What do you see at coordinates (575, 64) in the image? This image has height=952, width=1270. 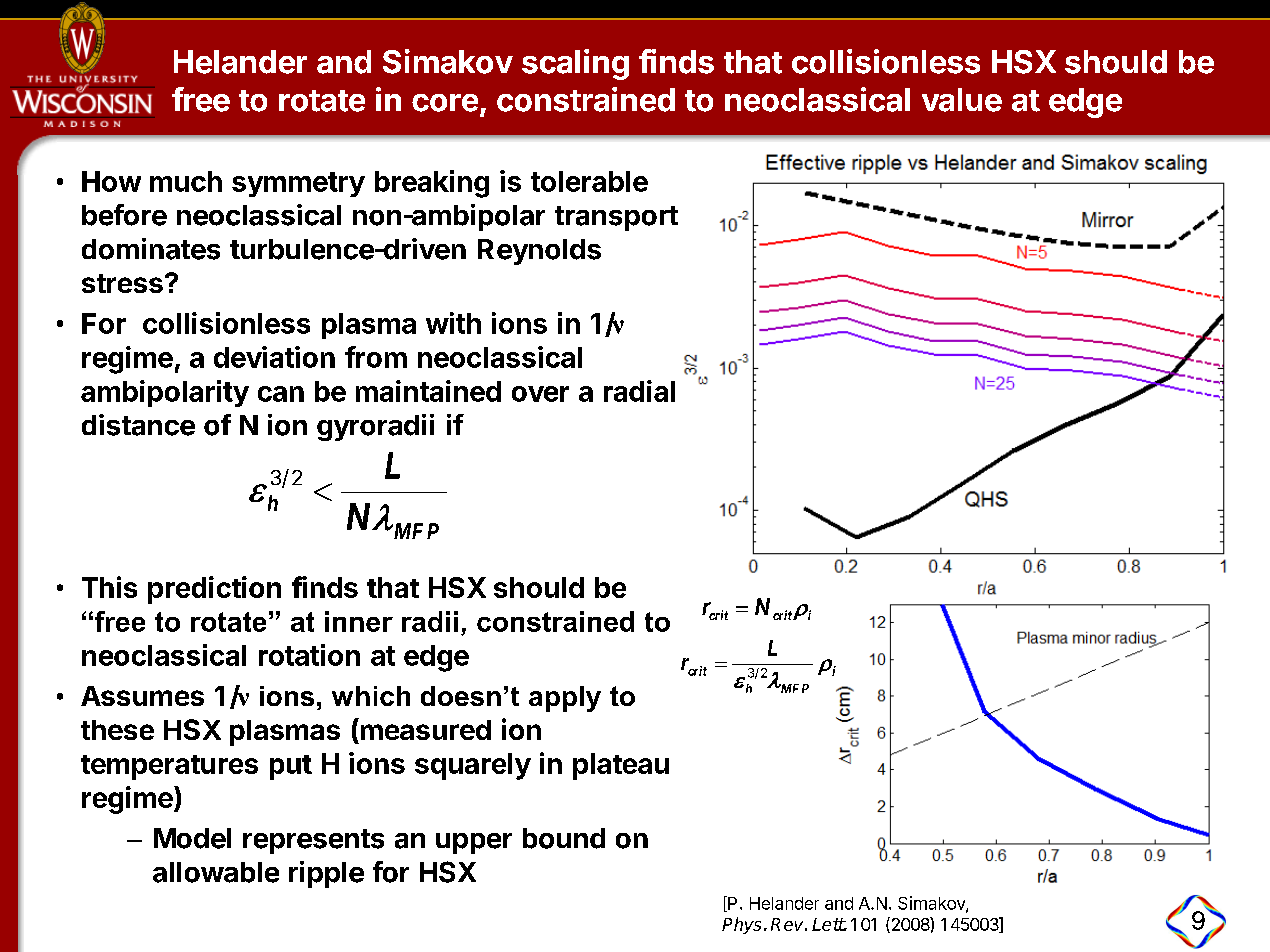 I see `scaling` at bounding box center [575, 64].
